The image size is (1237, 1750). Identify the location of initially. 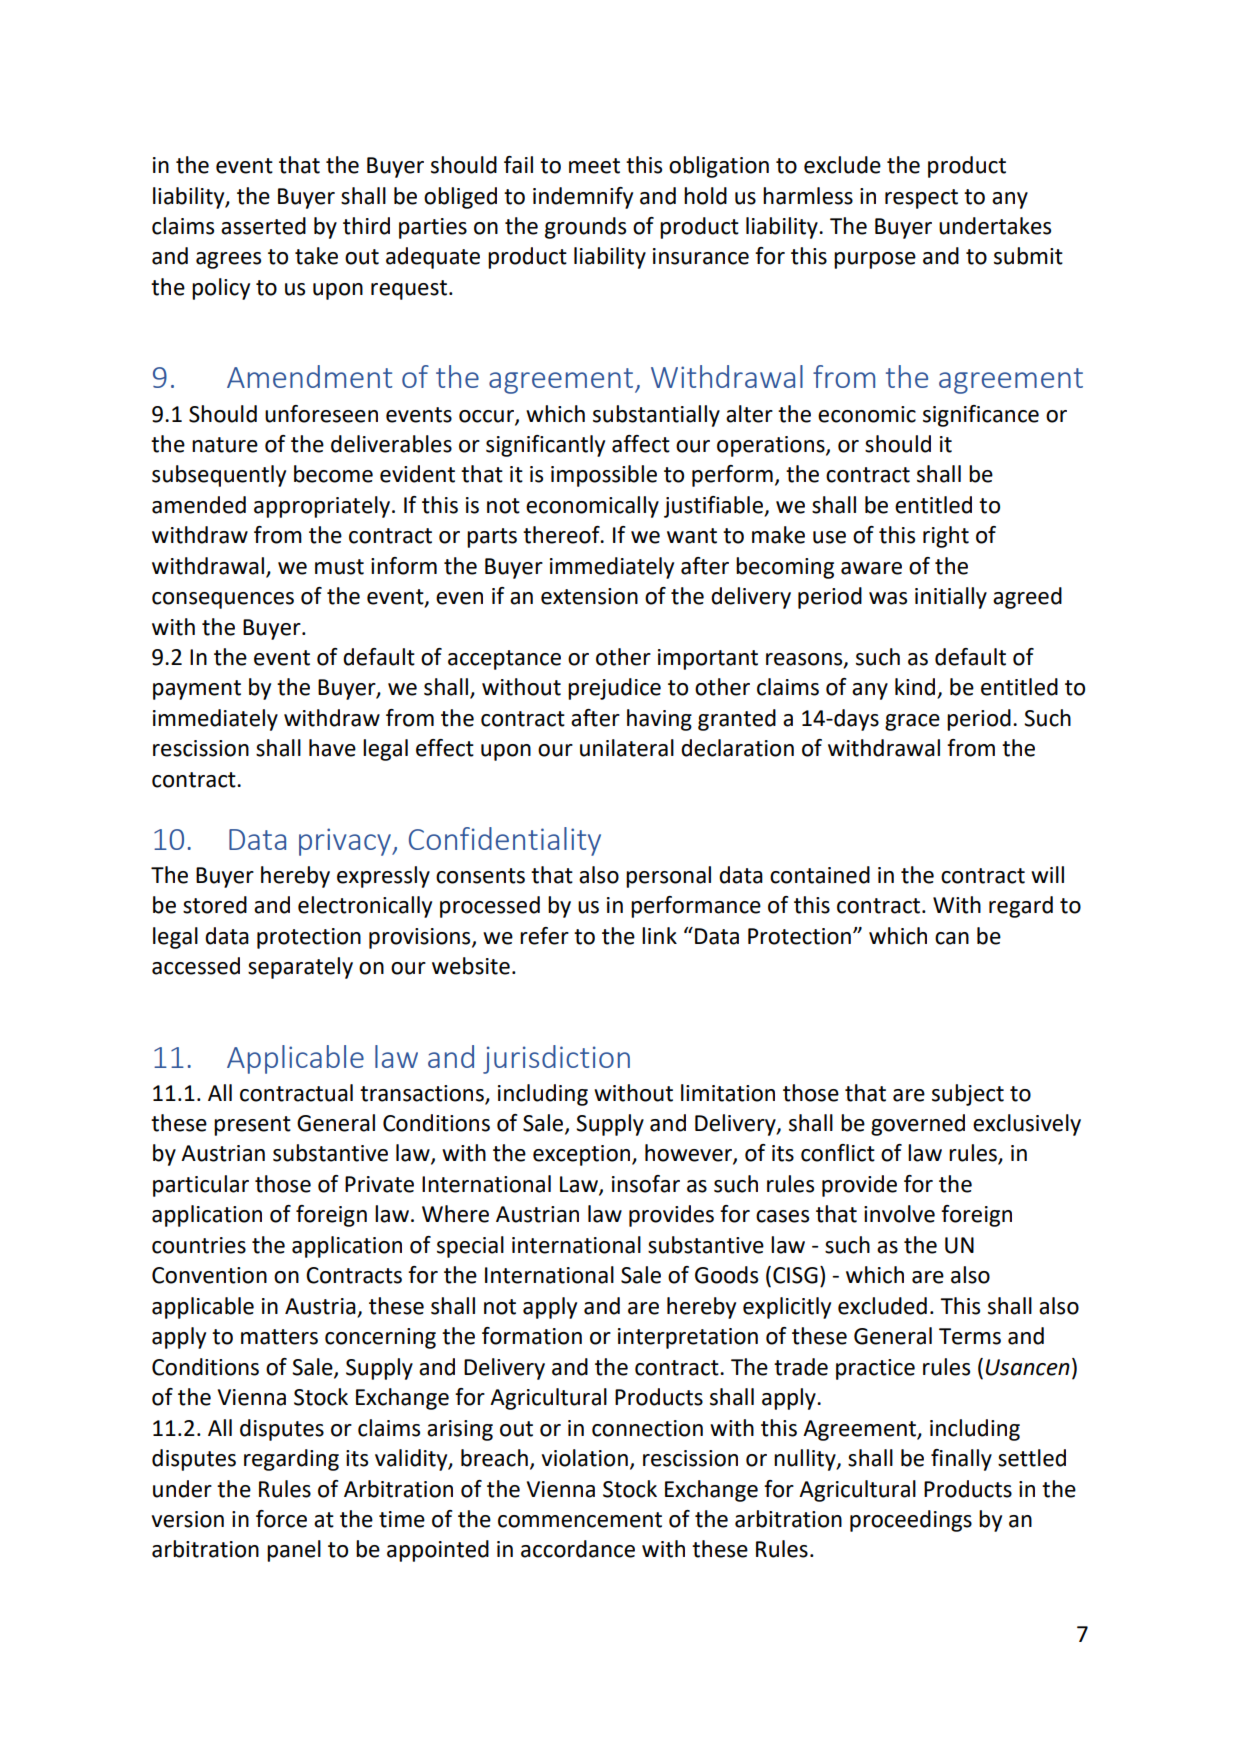
(951, 598).
